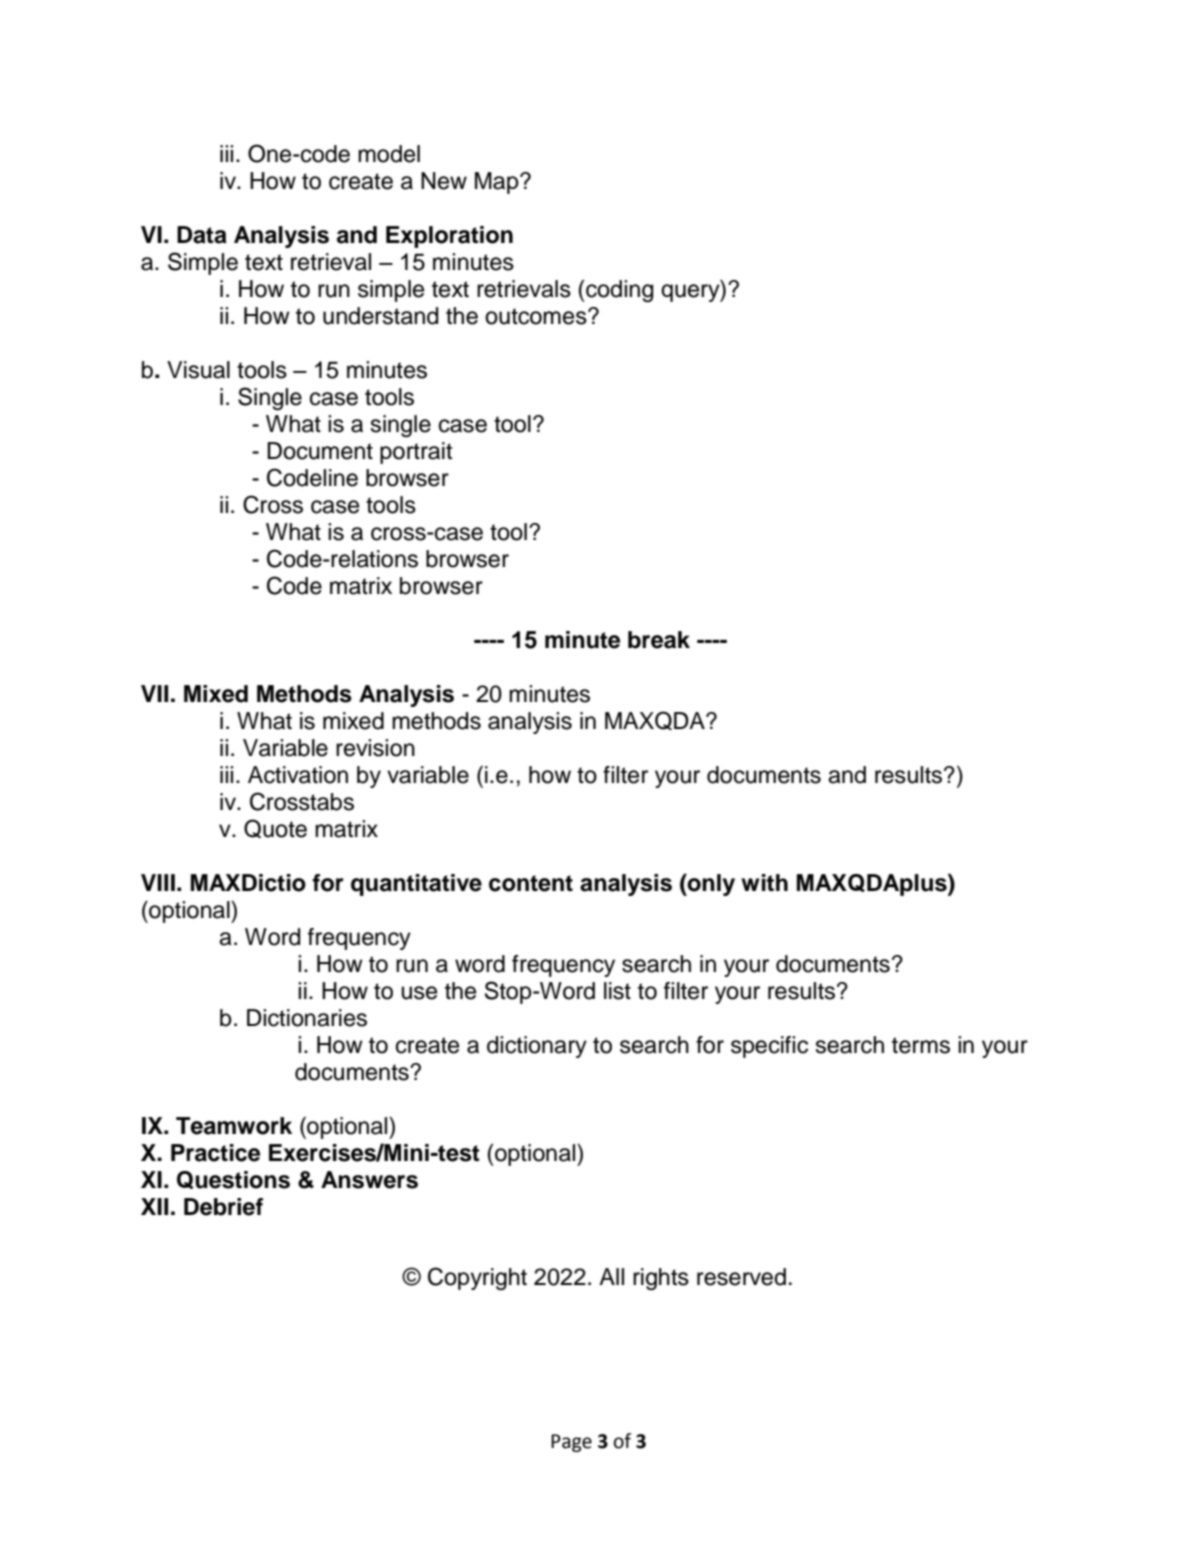  Describe the element at coordinates (531, 883) in the image. I see `content` at that location.
